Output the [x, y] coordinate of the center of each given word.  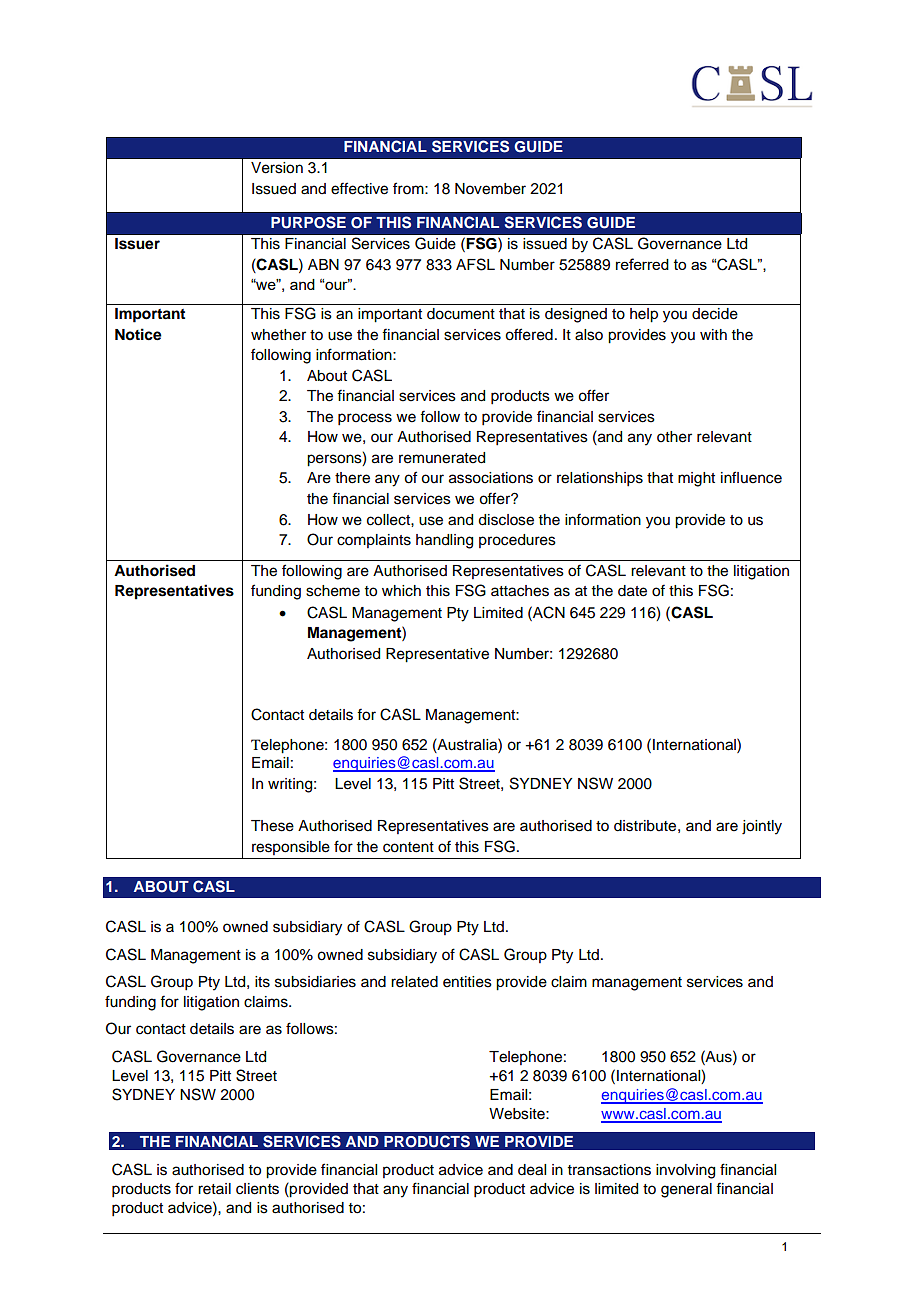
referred [642, 264]
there [352, 478]
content [408, 847]
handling [444, 541]
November [490, 189]
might [696, 479]
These [272, 826]
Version [277, 168]
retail [214, 1189]
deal [532, 1170]
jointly [762, 827]
